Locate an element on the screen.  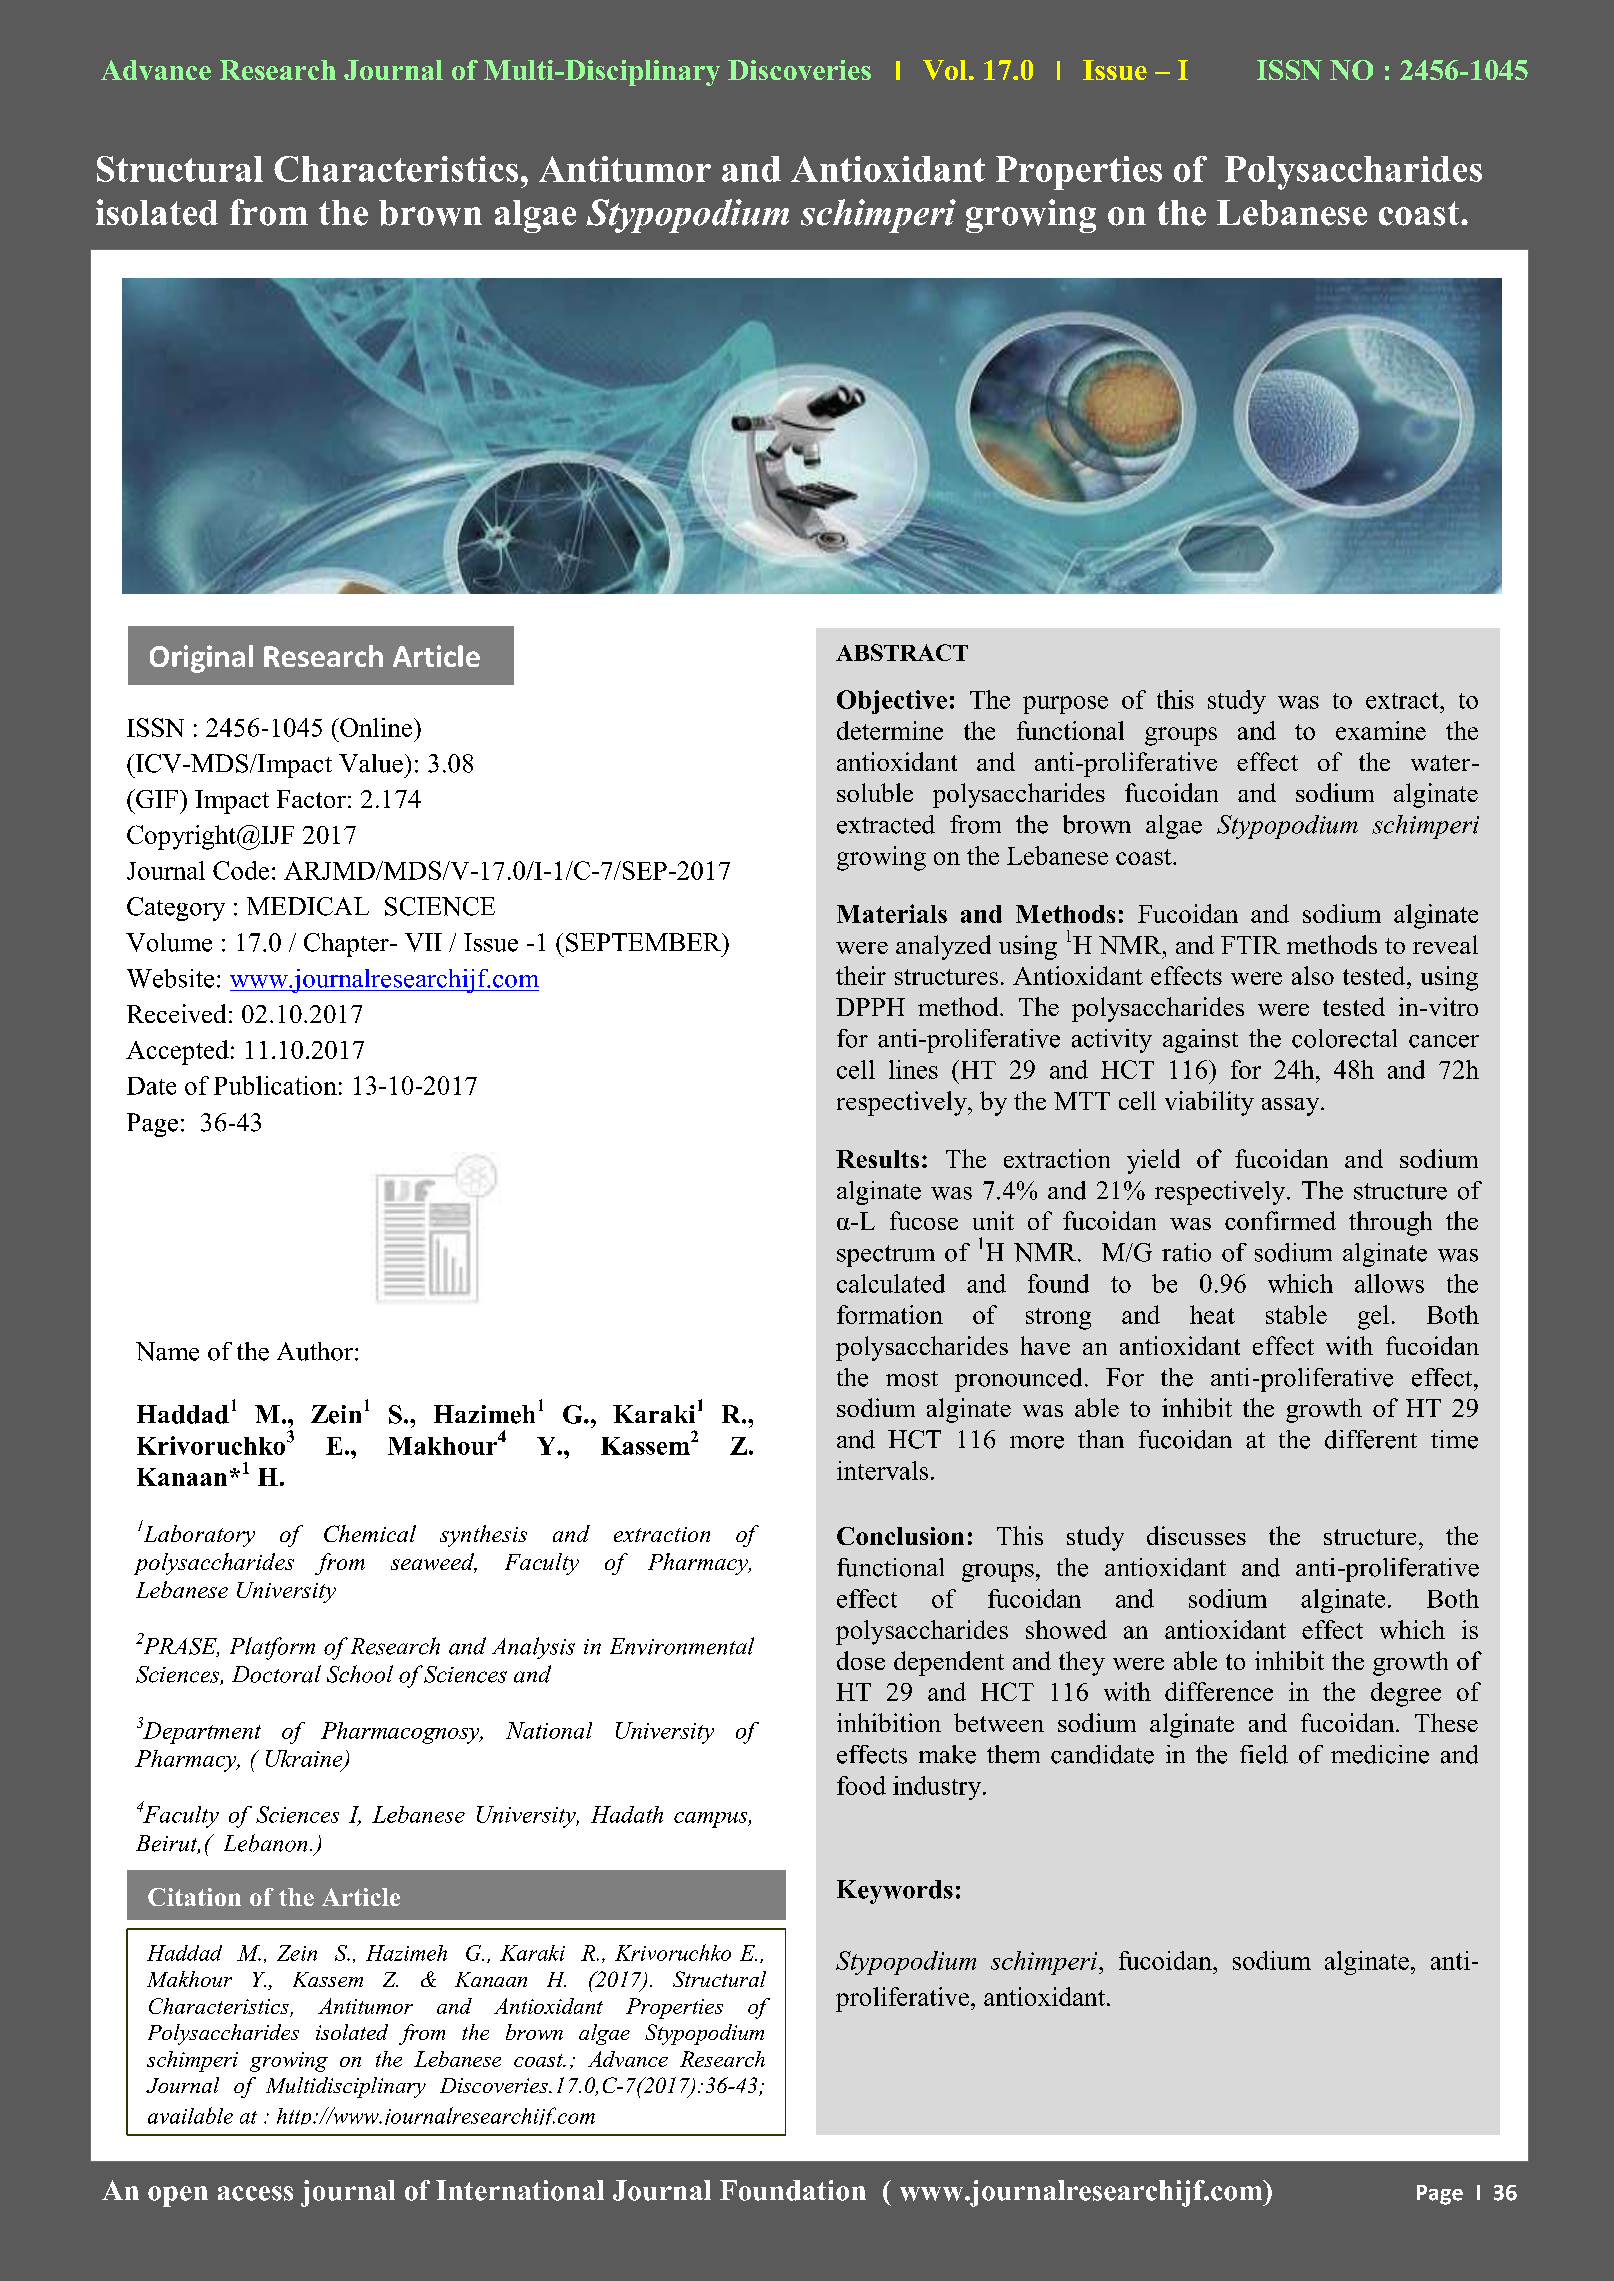
intervals is located at coordinates (882, 1470).
